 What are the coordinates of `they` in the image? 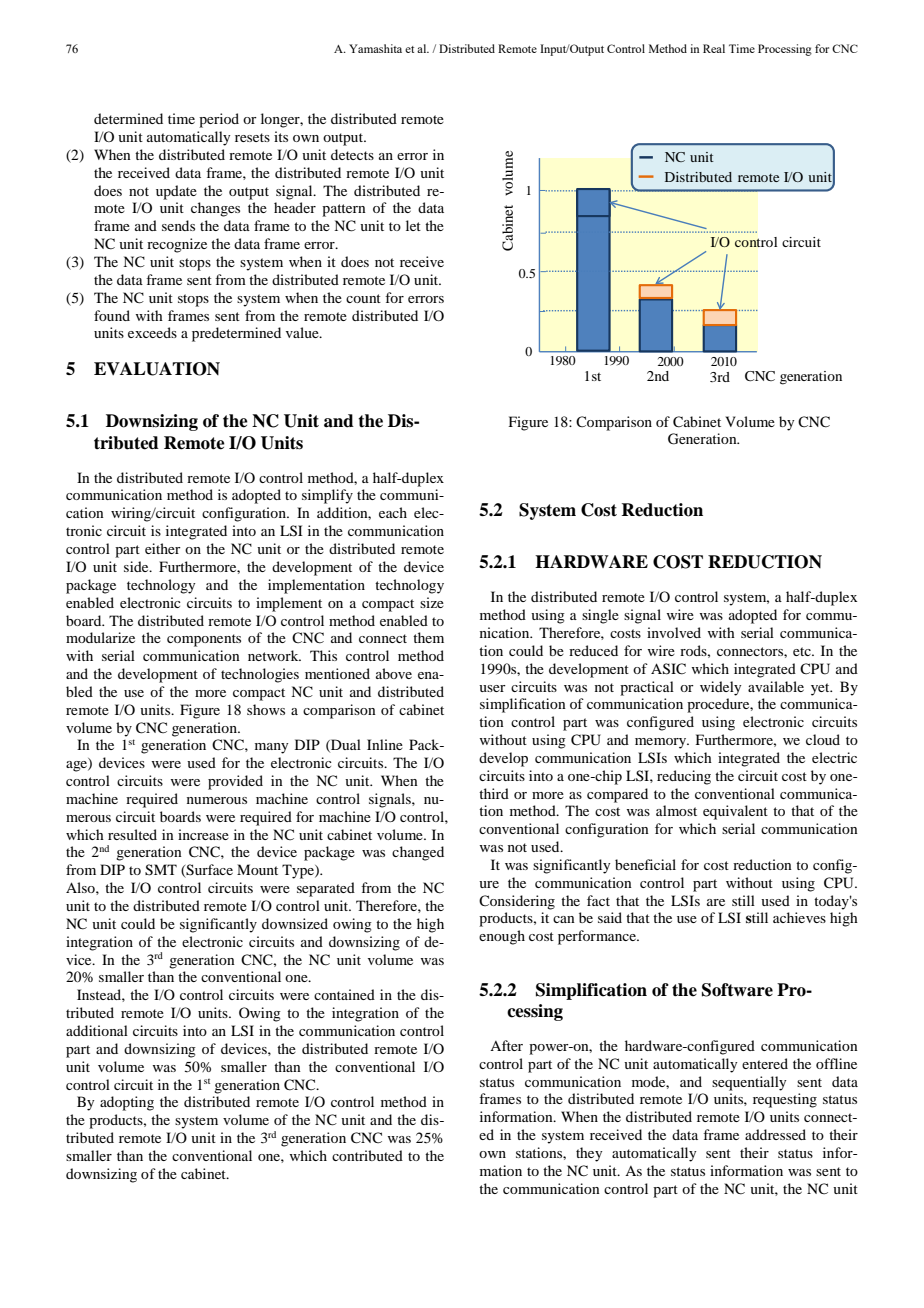 It's located at (589, 1154).
